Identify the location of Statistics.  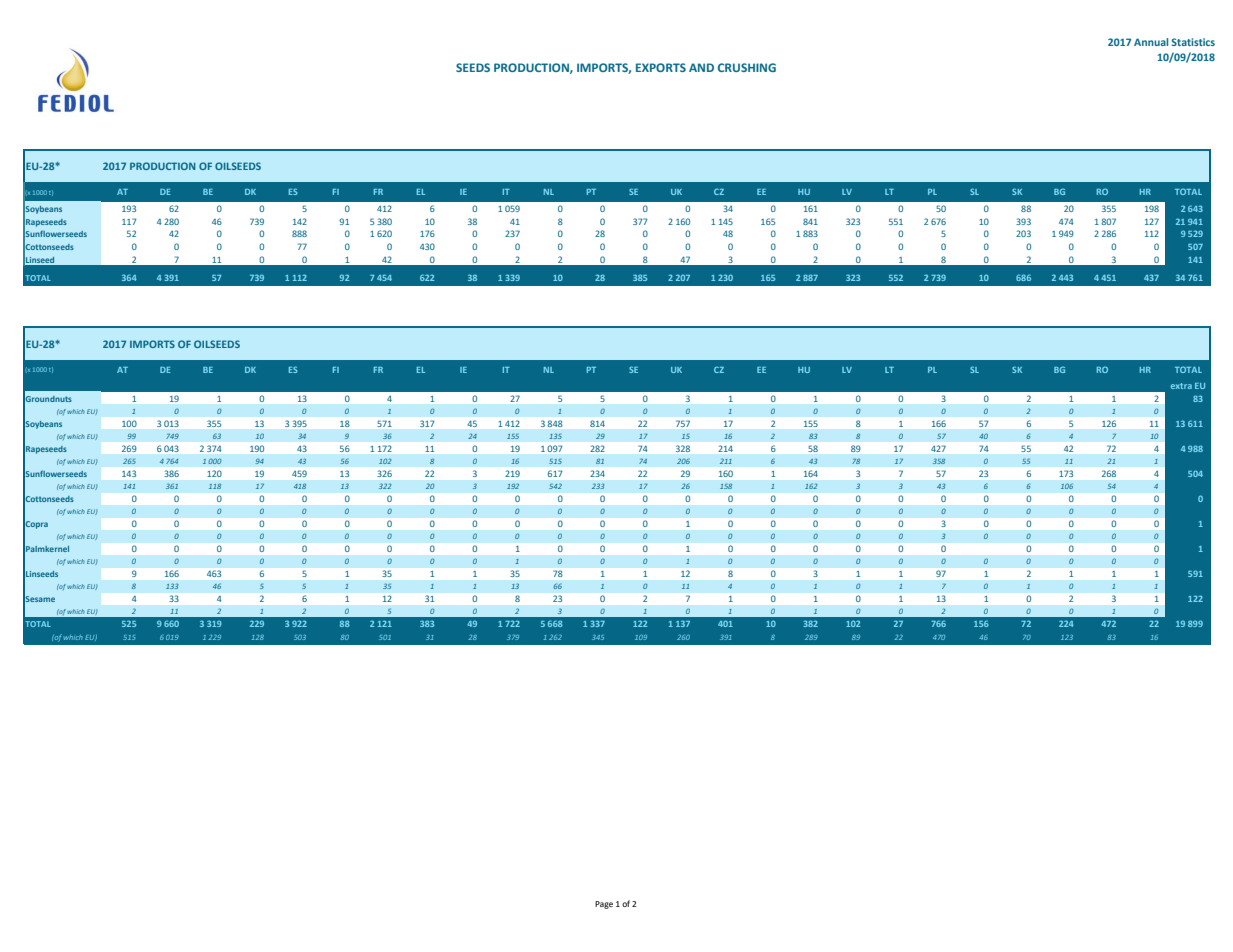
(1193, 42).
